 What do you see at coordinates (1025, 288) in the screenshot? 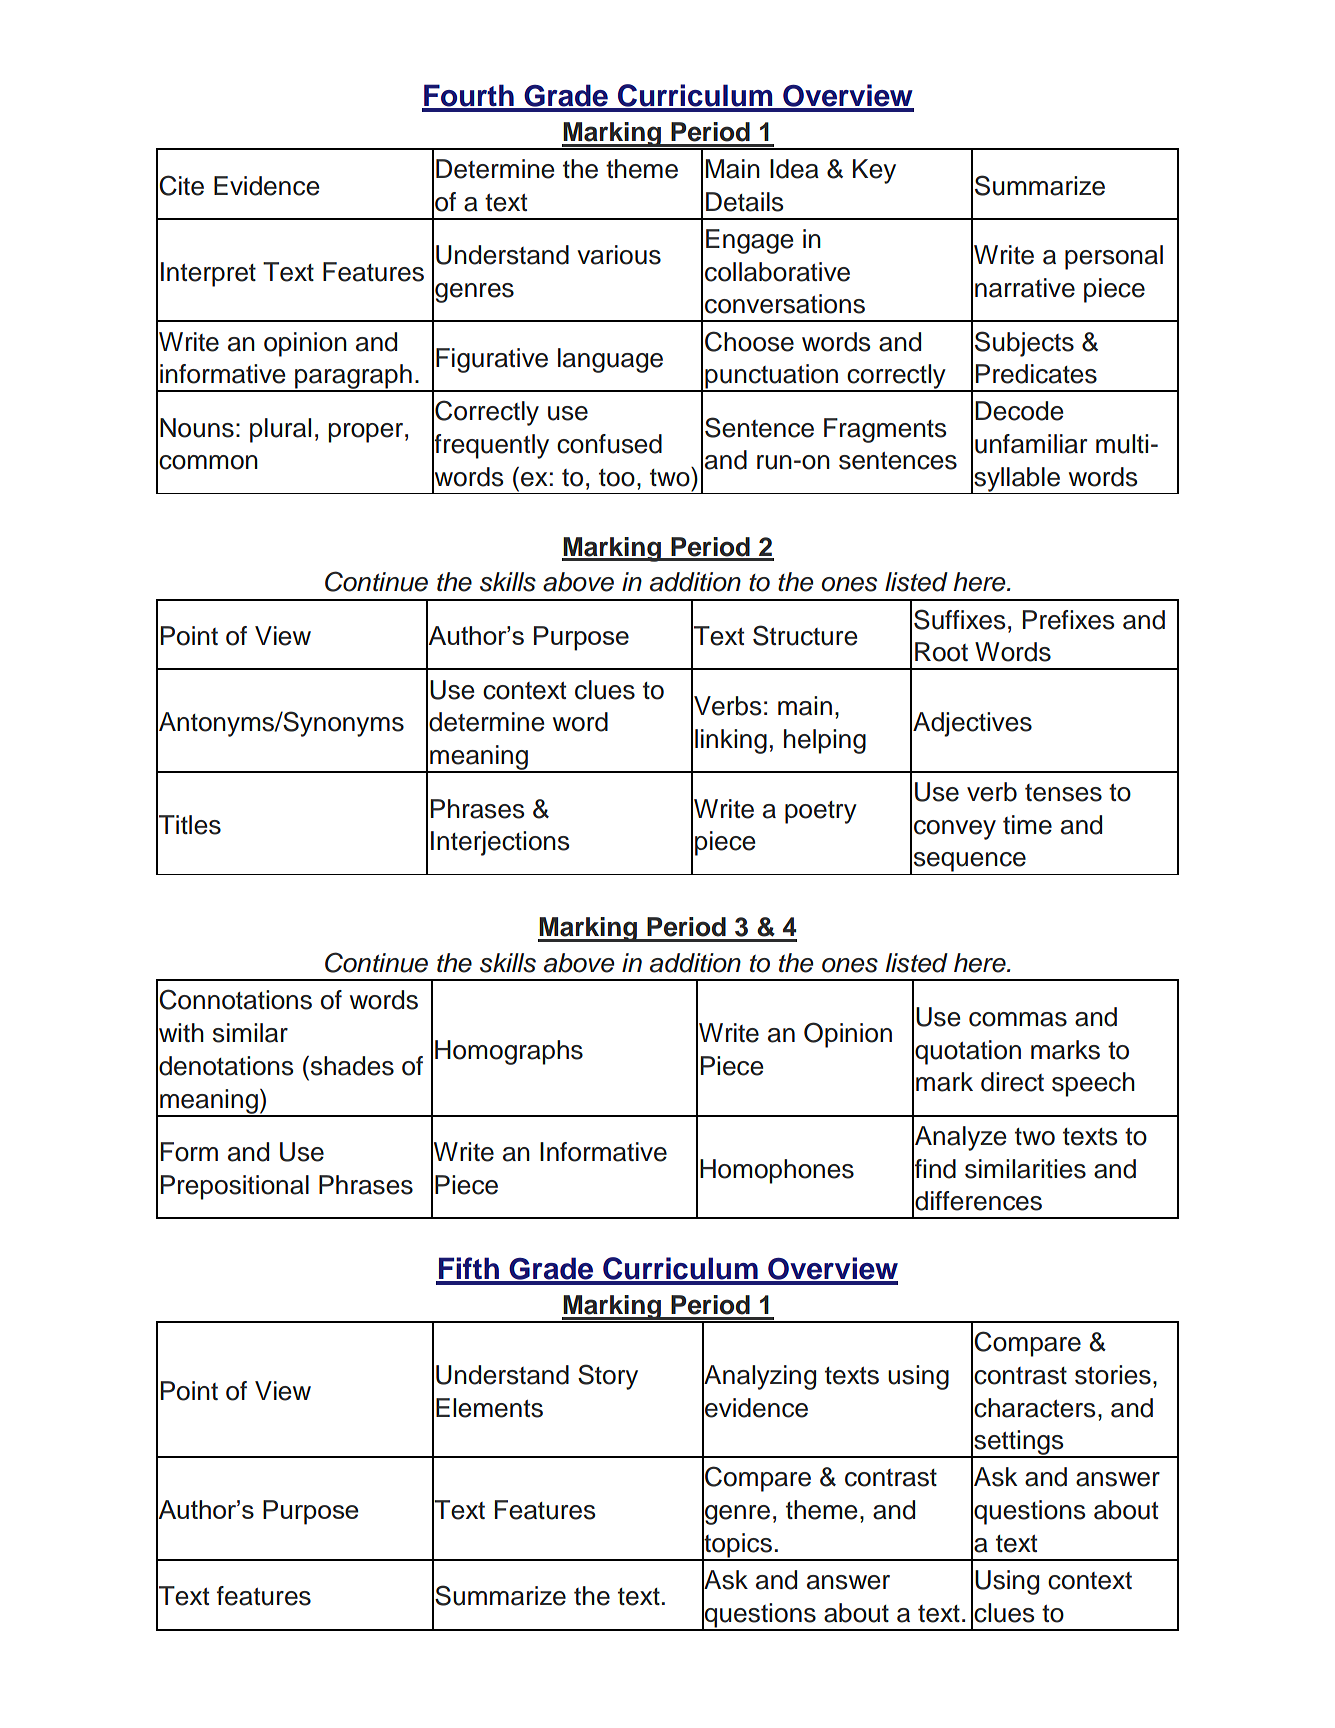
I see `narrative` at bounding box center [1025, 288].
